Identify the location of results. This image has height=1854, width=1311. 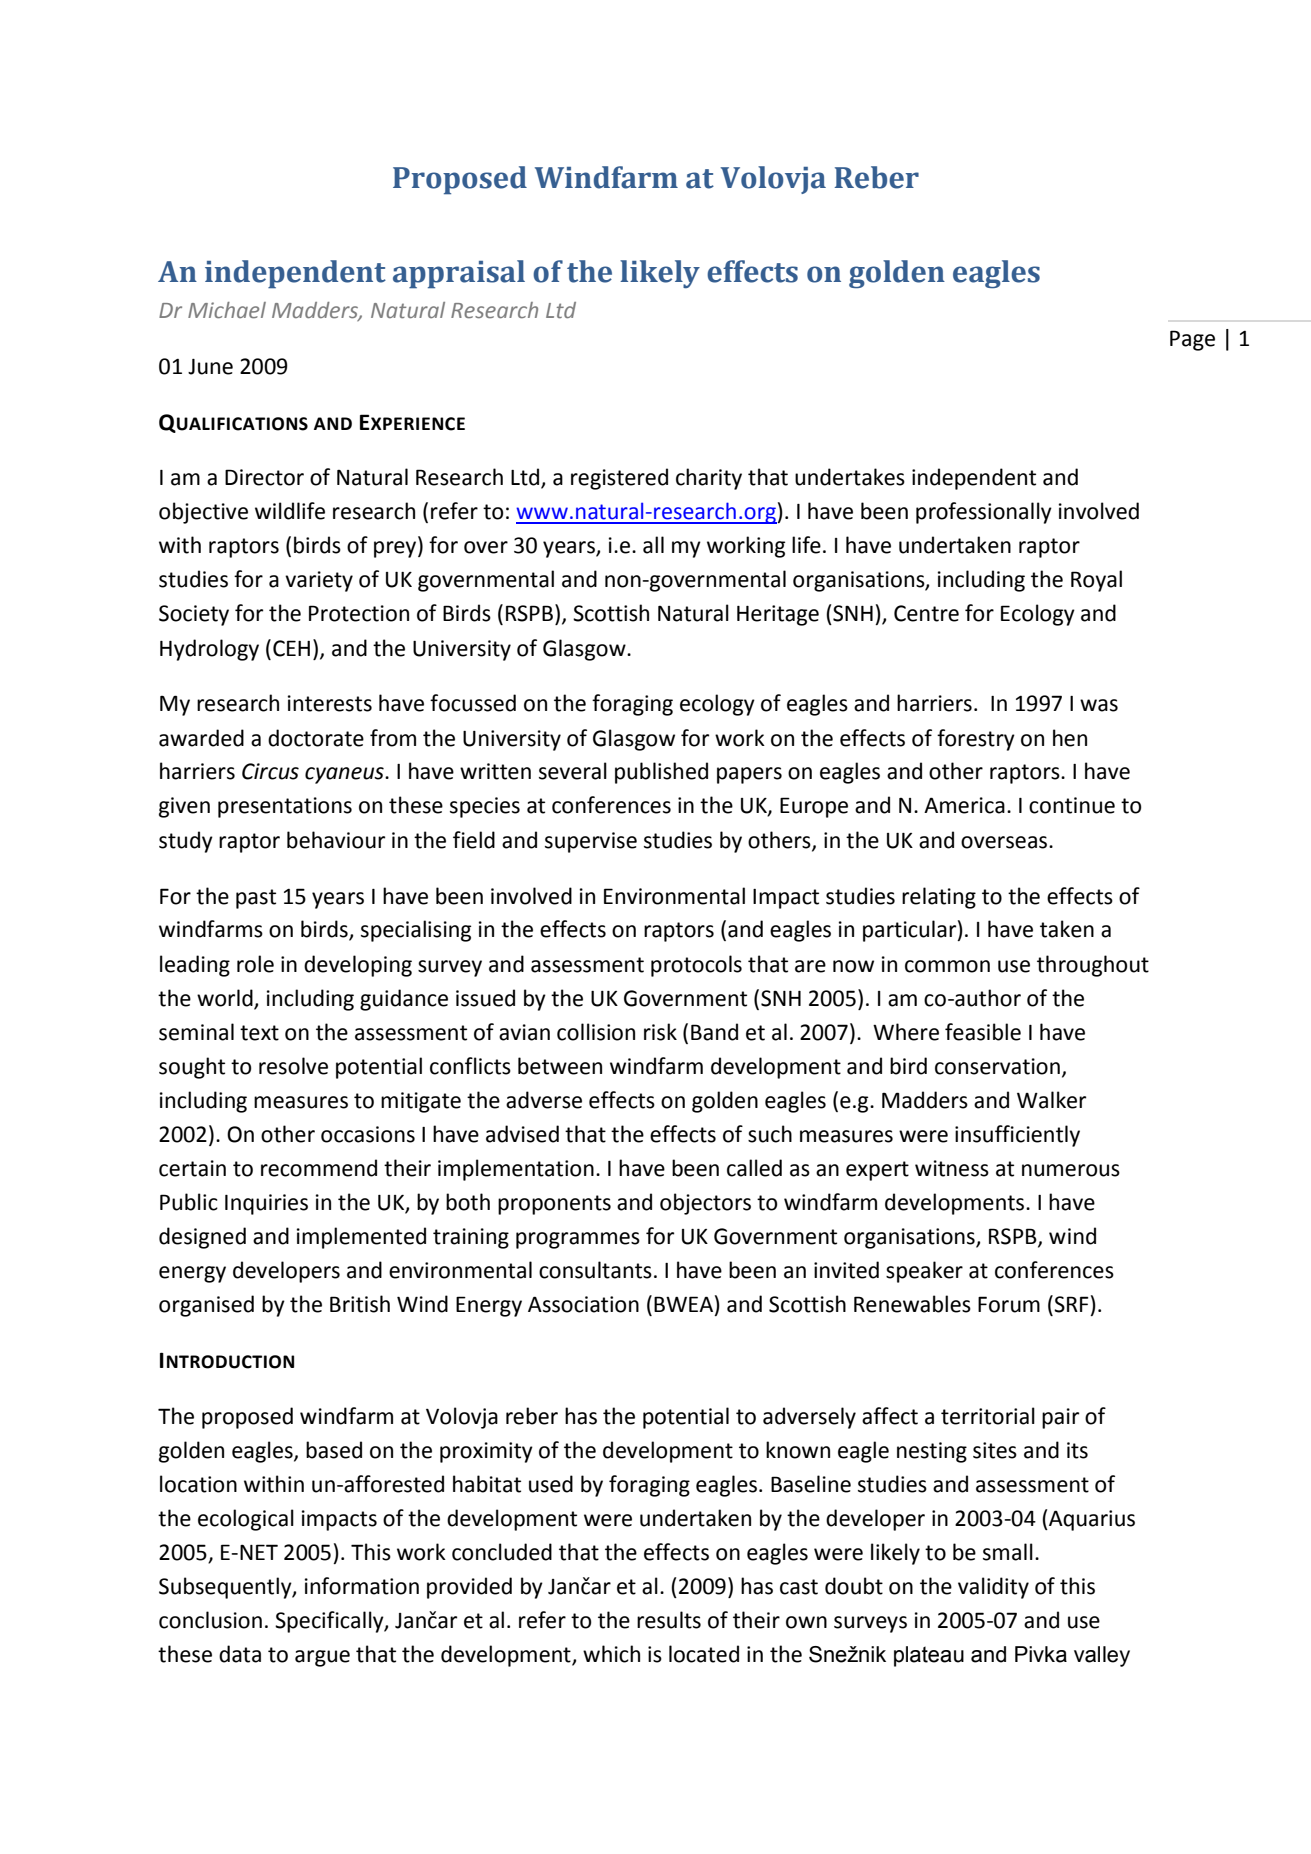
(669, 1620).
